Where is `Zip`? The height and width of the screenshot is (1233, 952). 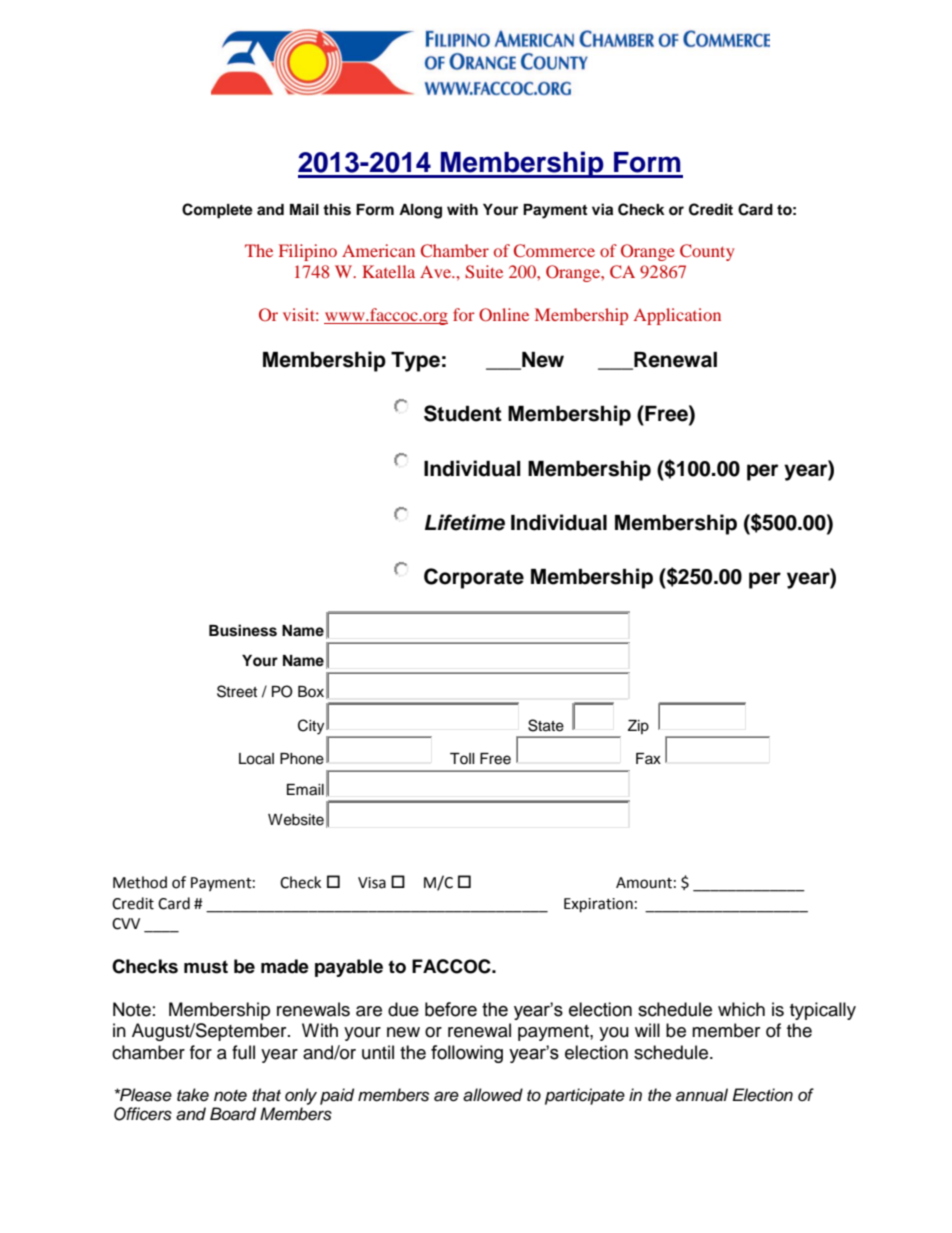 Zip is located at coordinates (638, 727).
